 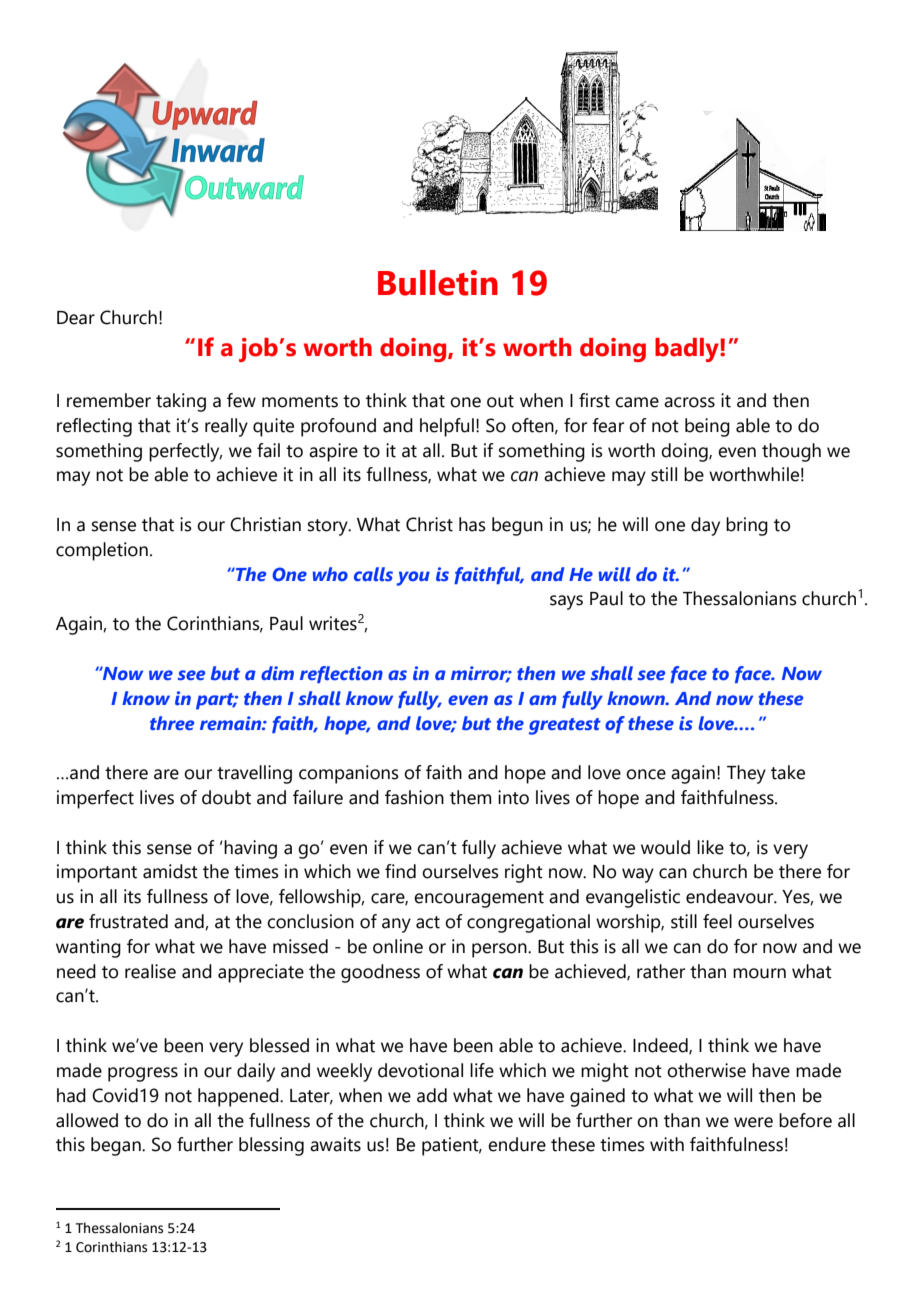 I want to click on began, so click(x=117, y=1146).
